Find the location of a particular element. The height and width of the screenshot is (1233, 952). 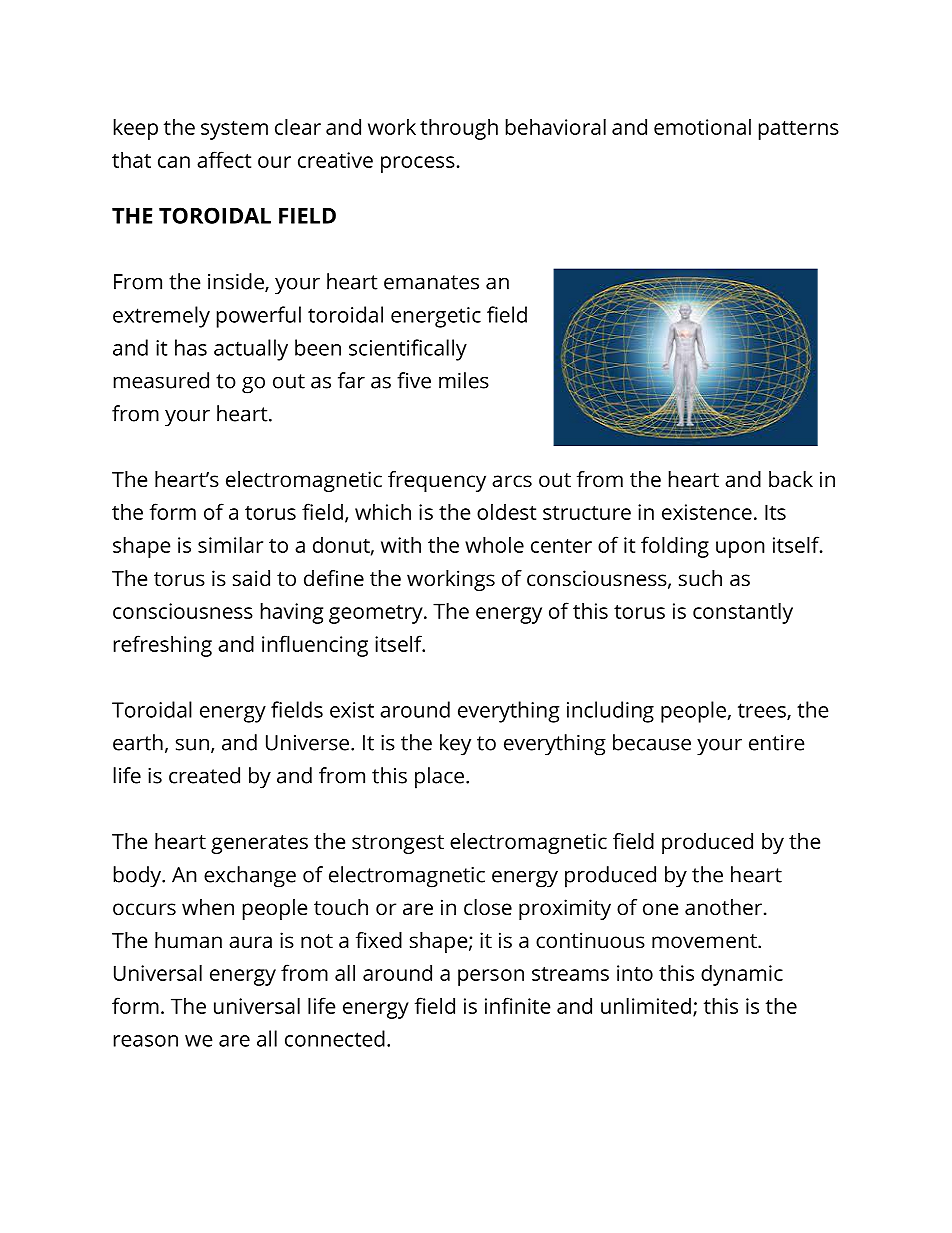

affect is located at coordinates (224, 159).
